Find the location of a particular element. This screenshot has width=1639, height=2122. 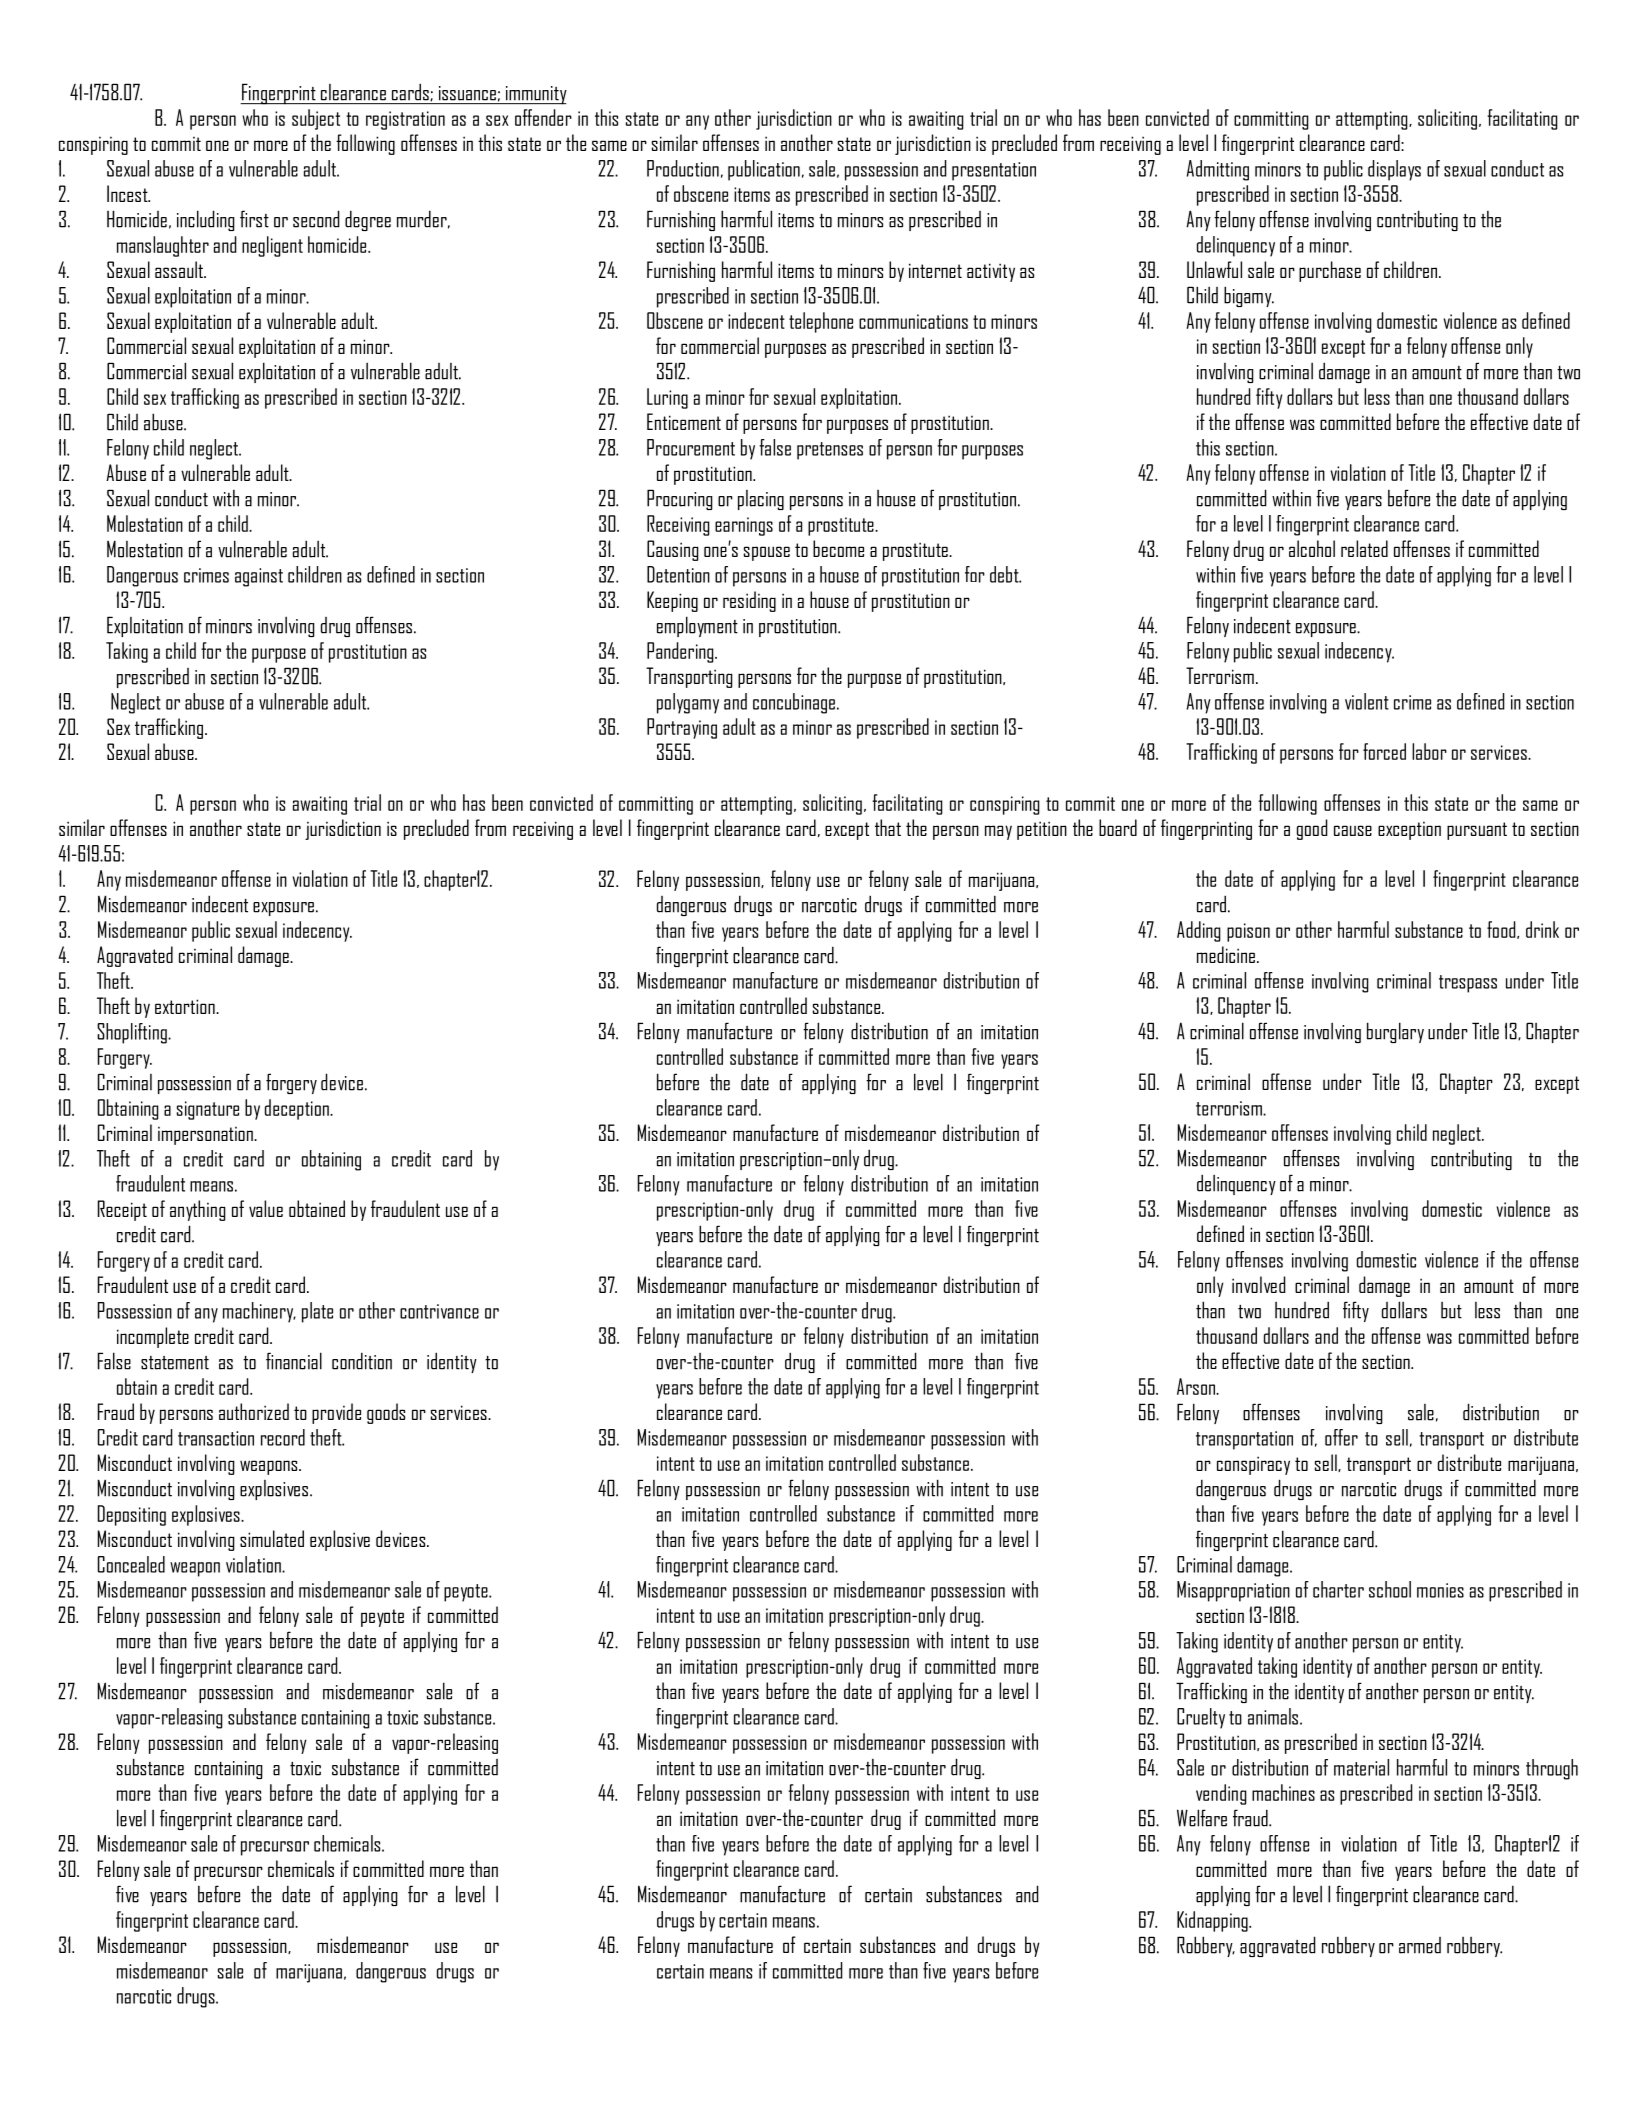

Production is located at coordinates (683, 168).
